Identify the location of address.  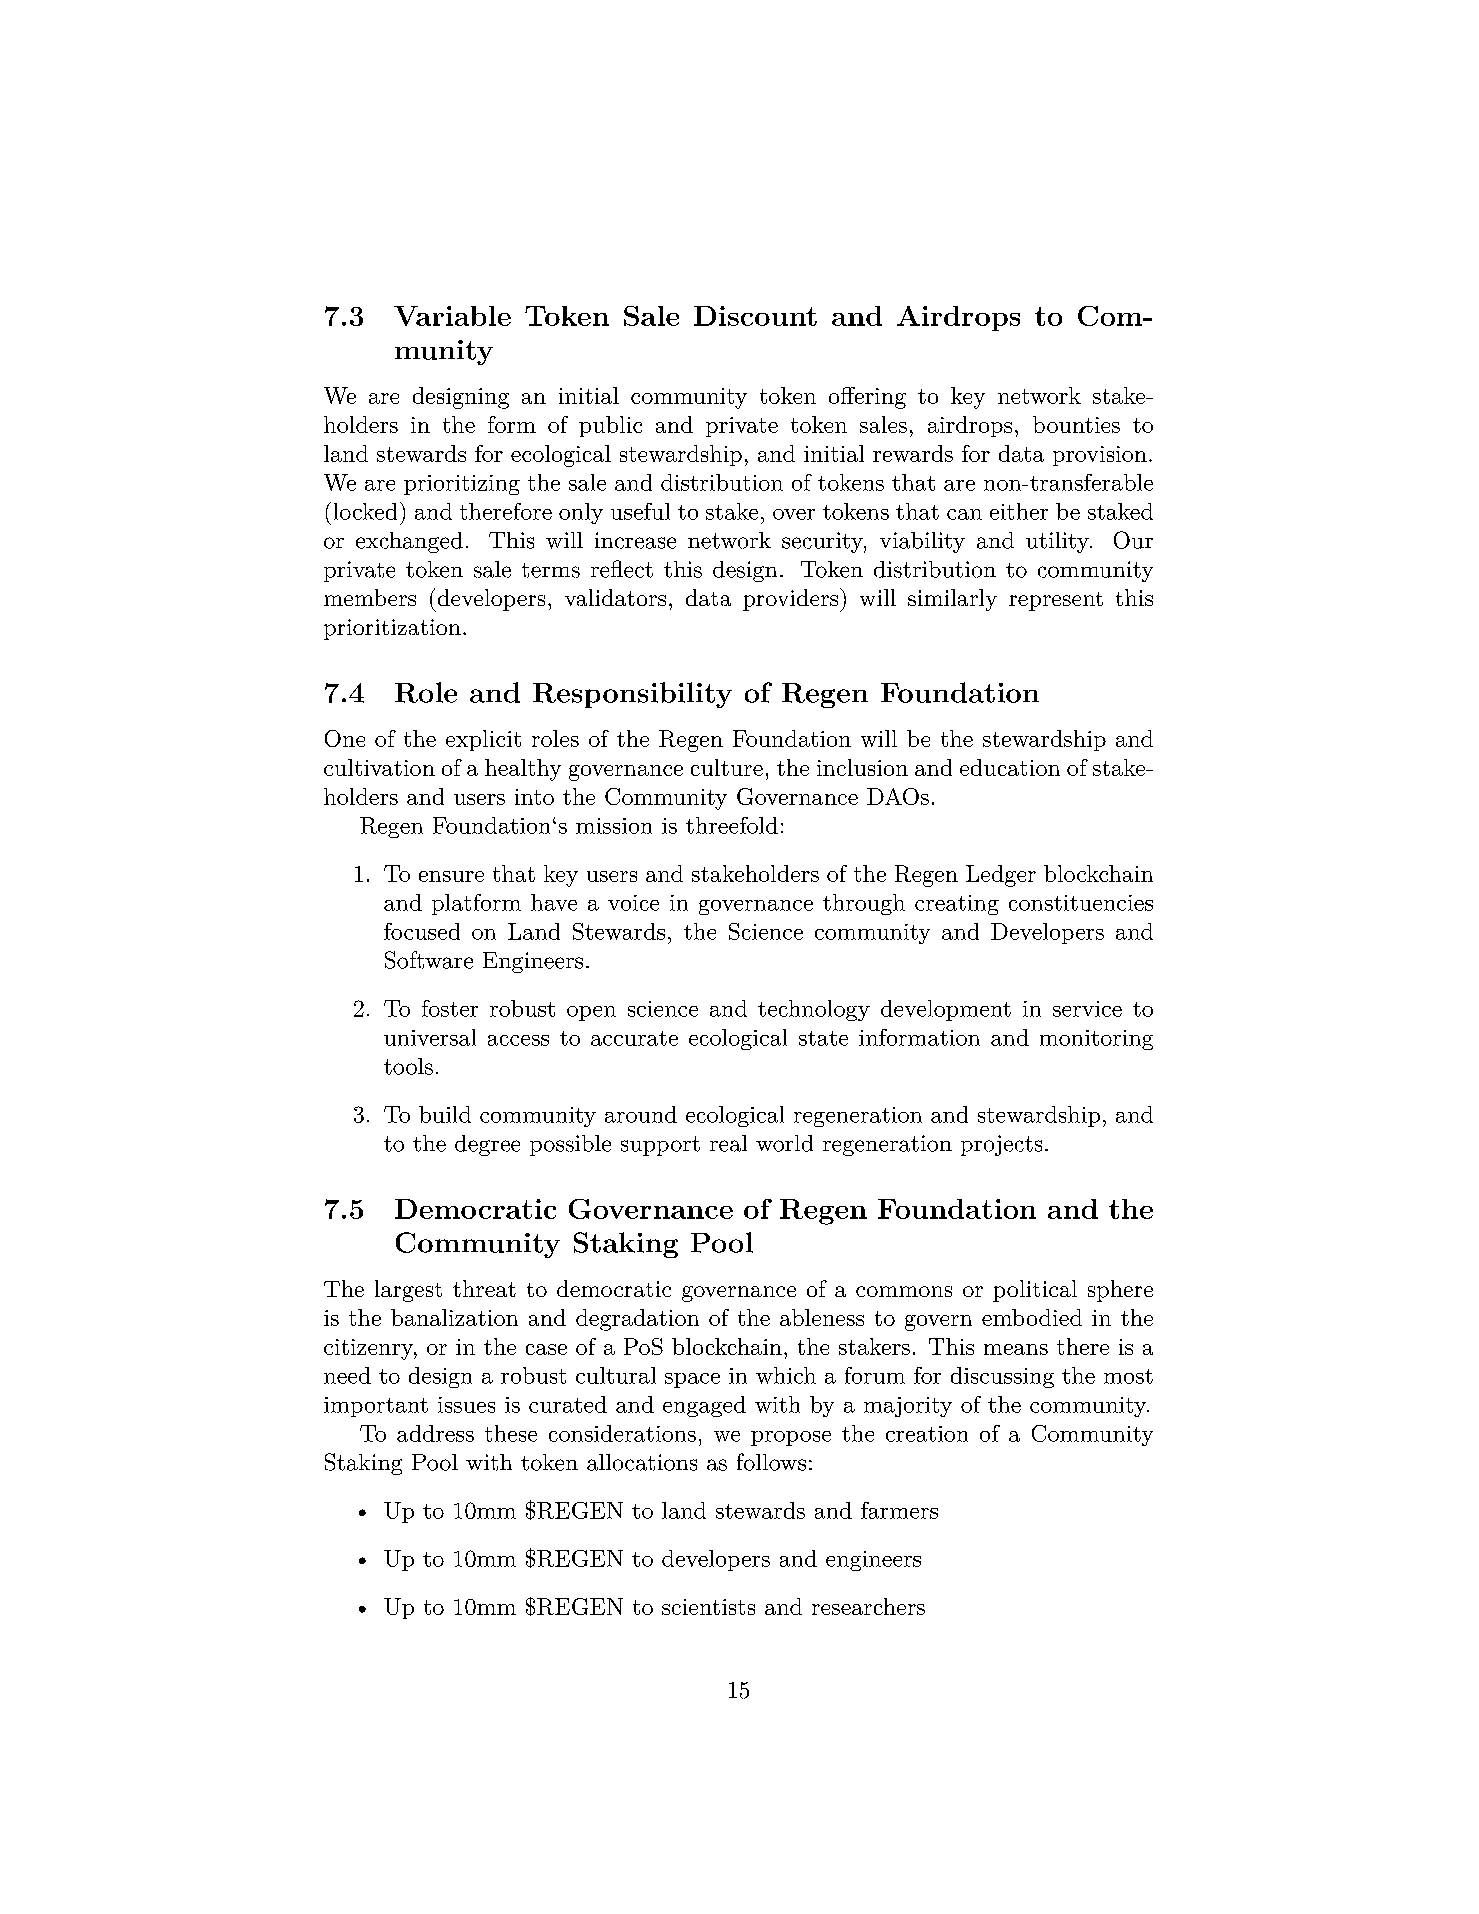
(435, 1433).
